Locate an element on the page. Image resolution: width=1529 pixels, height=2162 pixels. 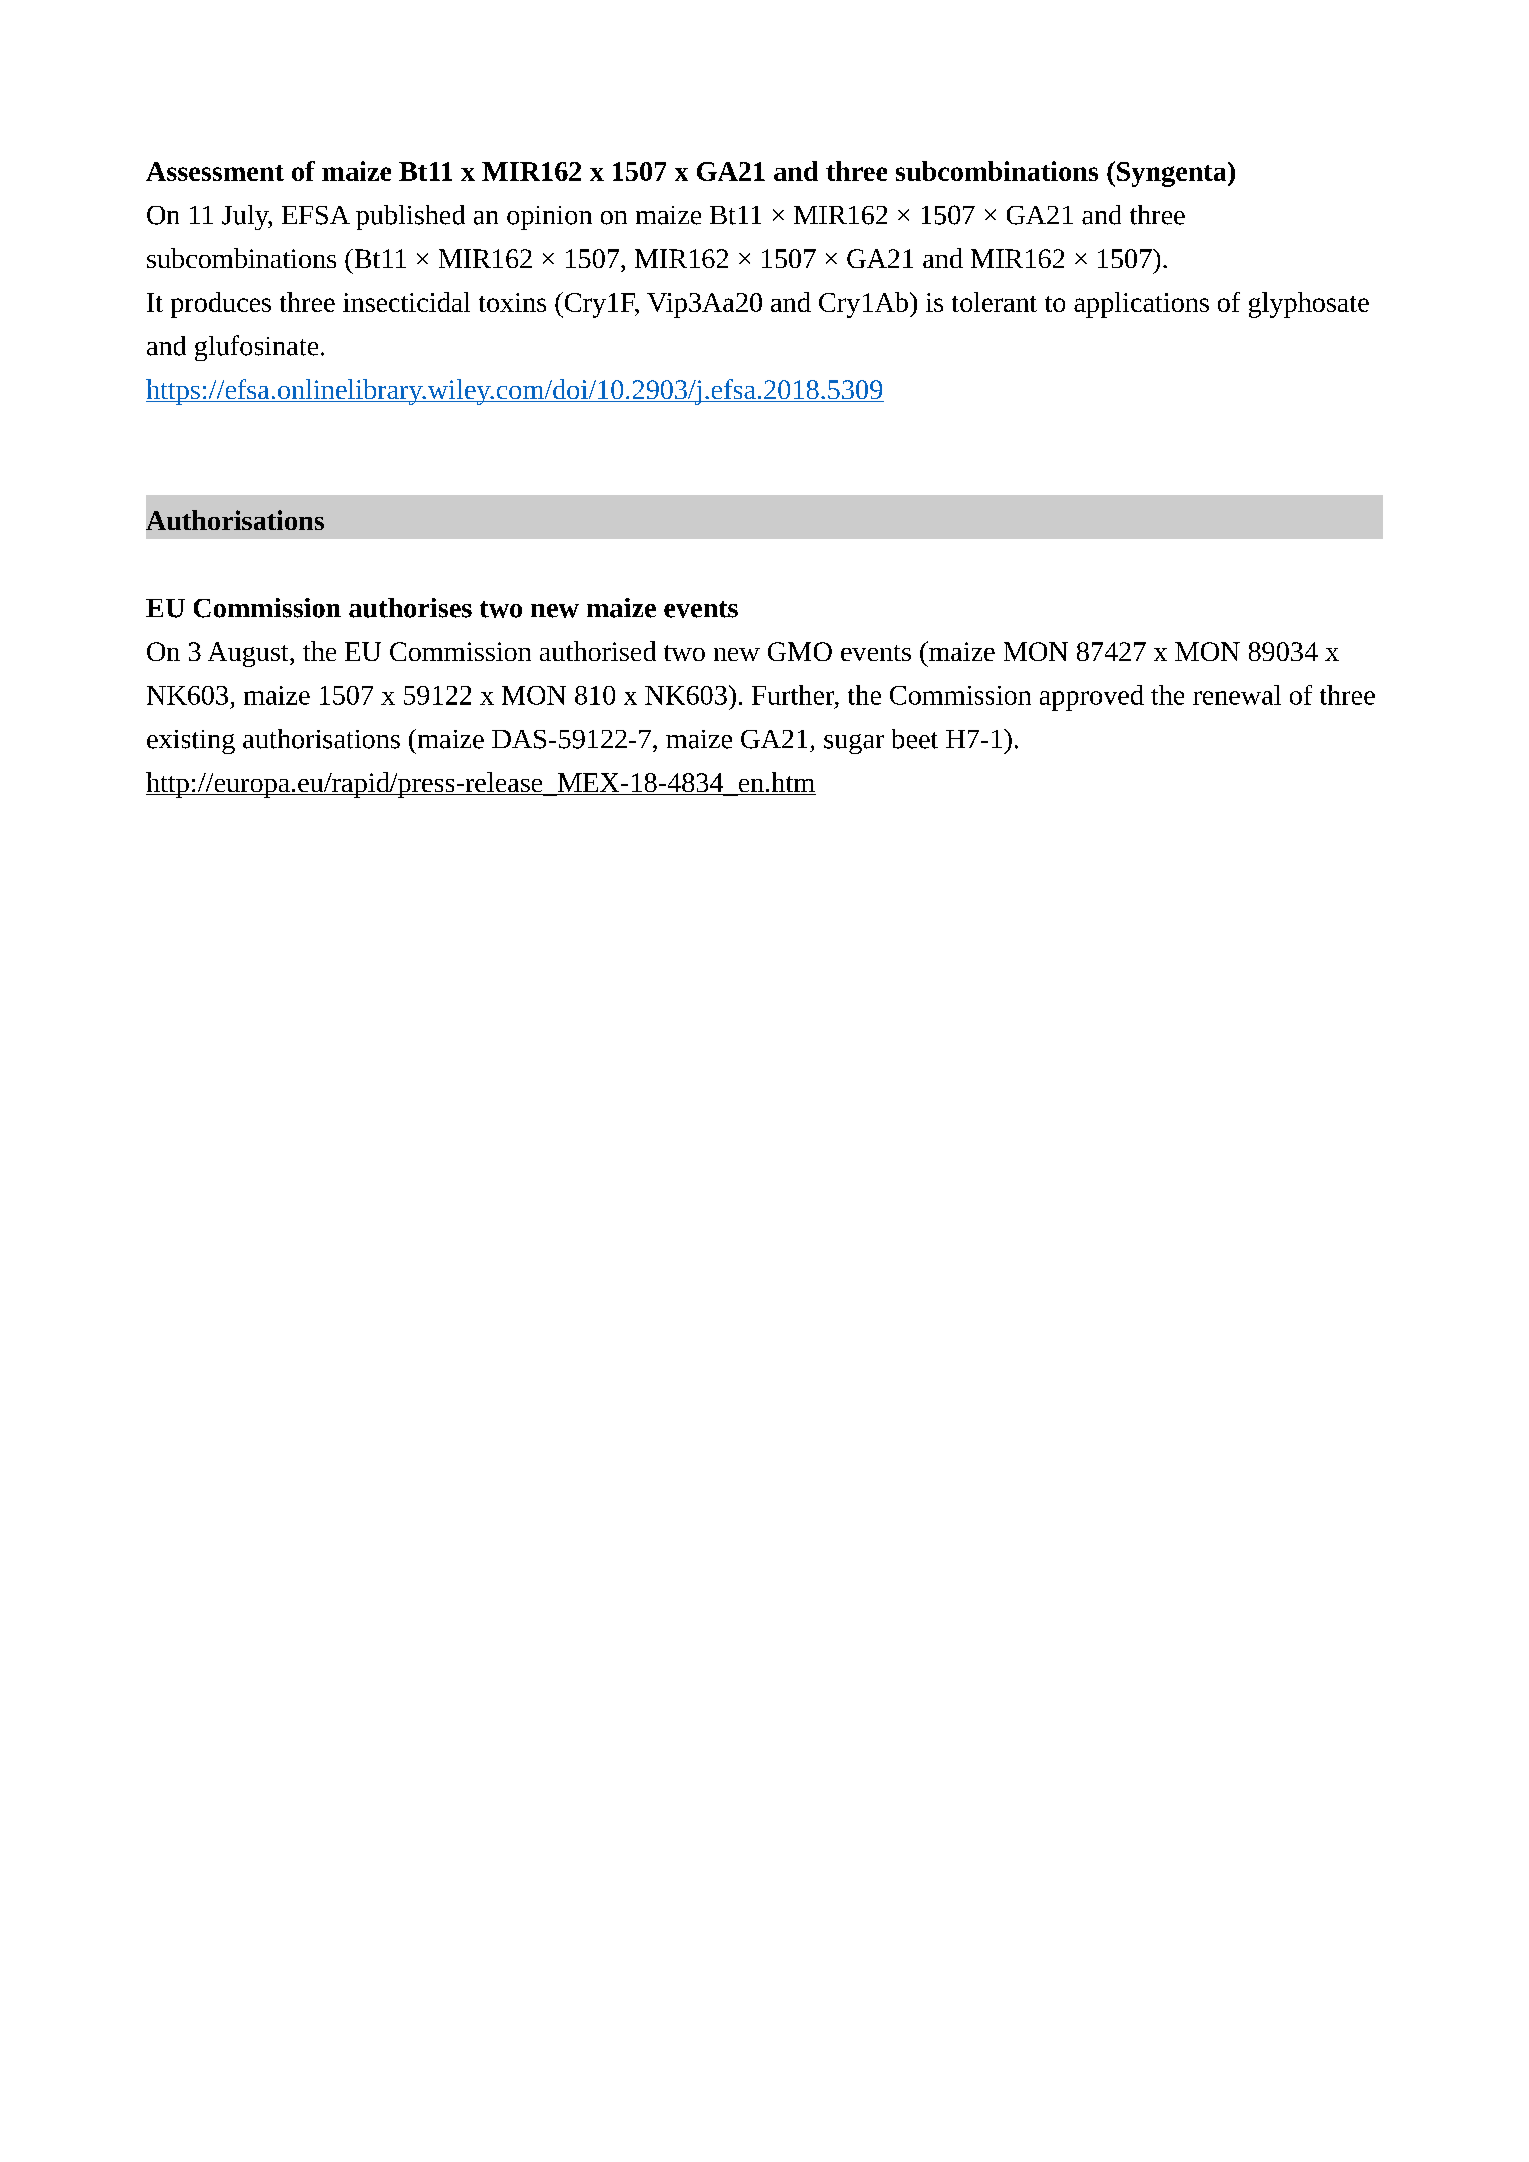
Assessment is located at coordinates (215, 171).
